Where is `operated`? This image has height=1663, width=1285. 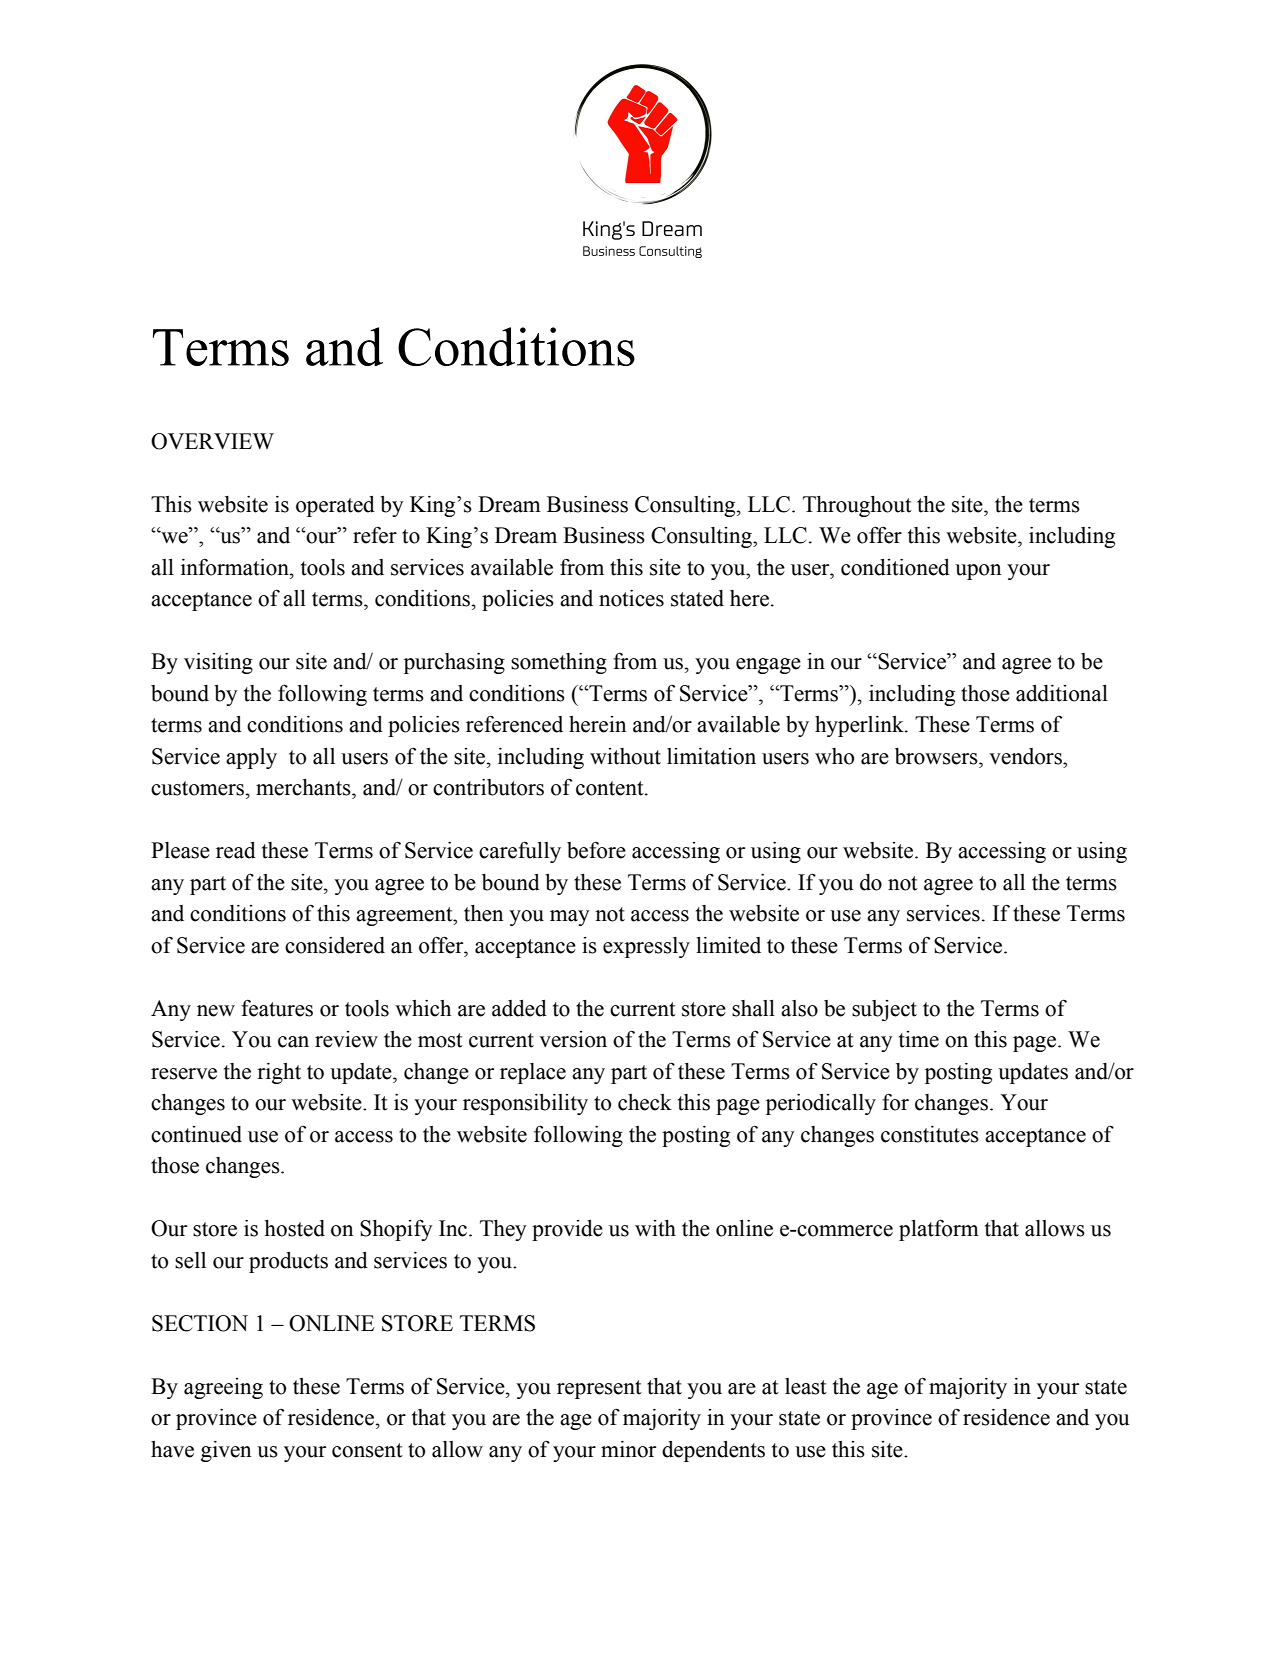 operated is located at coordinates (335, 506).
